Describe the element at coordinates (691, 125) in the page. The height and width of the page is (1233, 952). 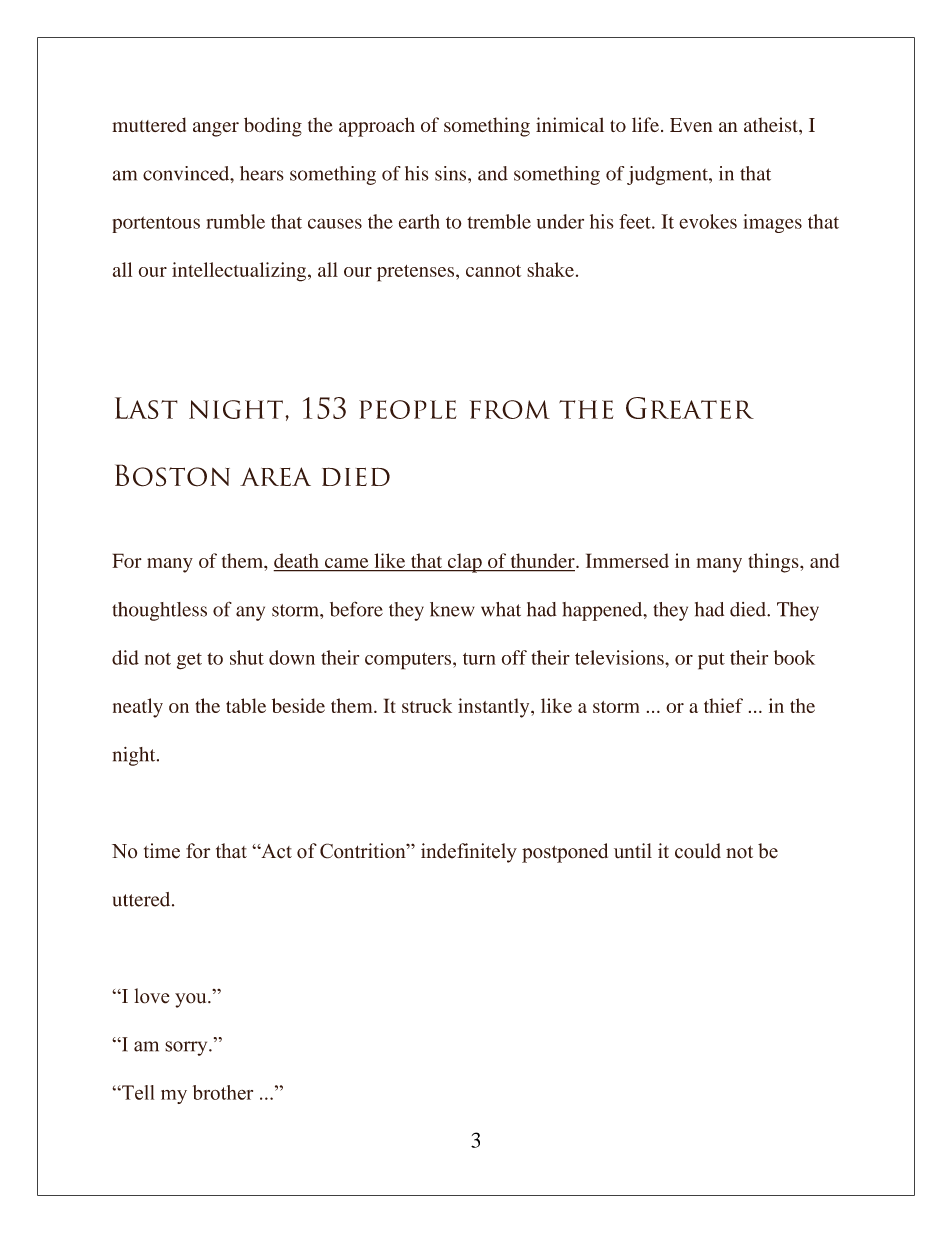
I see `Even` at that location.
